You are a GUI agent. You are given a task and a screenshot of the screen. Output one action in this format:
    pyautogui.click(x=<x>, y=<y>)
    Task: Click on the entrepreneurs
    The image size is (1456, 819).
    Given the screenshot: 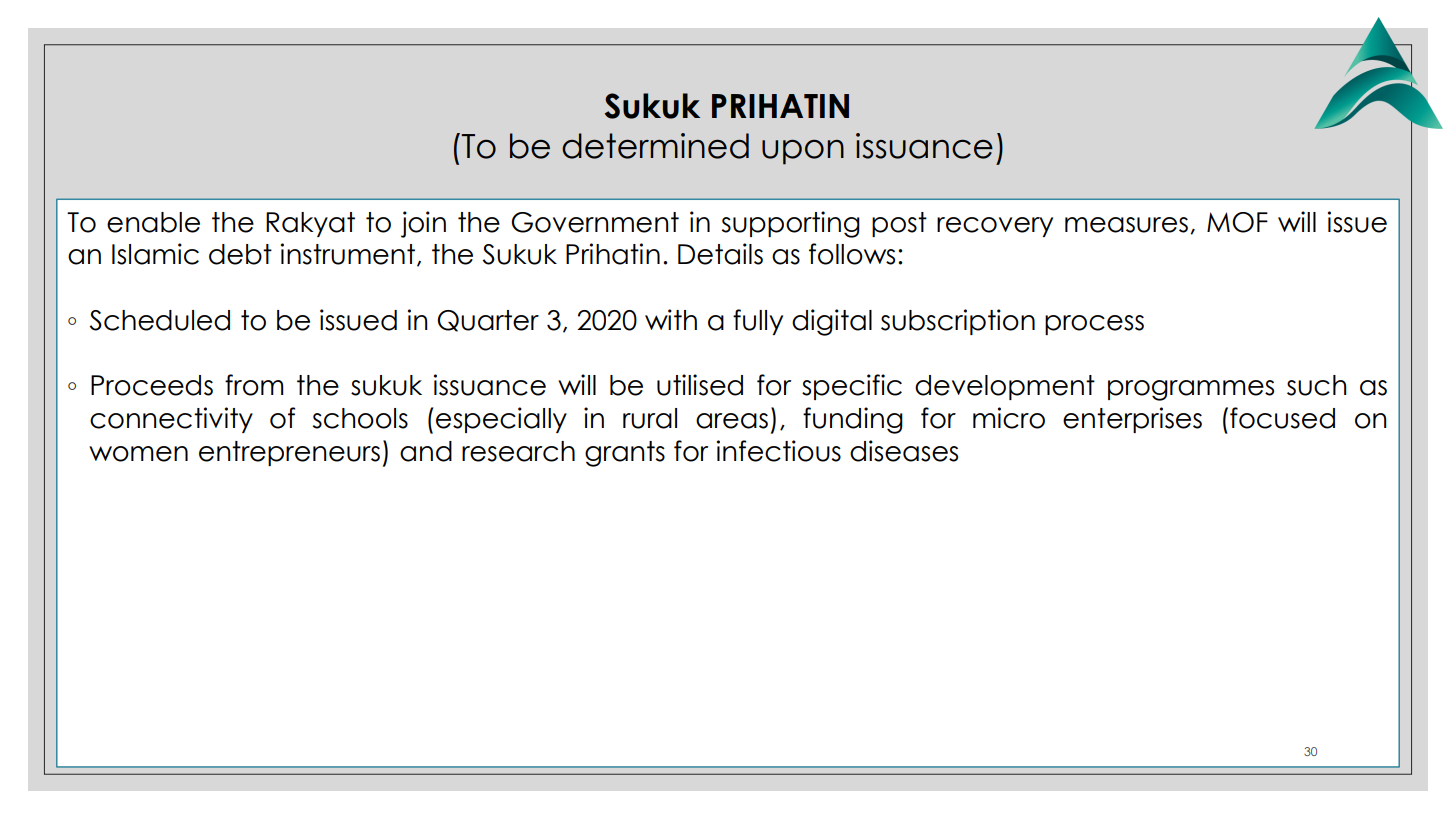 What is the action you would take?
    pyautogui.click(x=289, y=453)
